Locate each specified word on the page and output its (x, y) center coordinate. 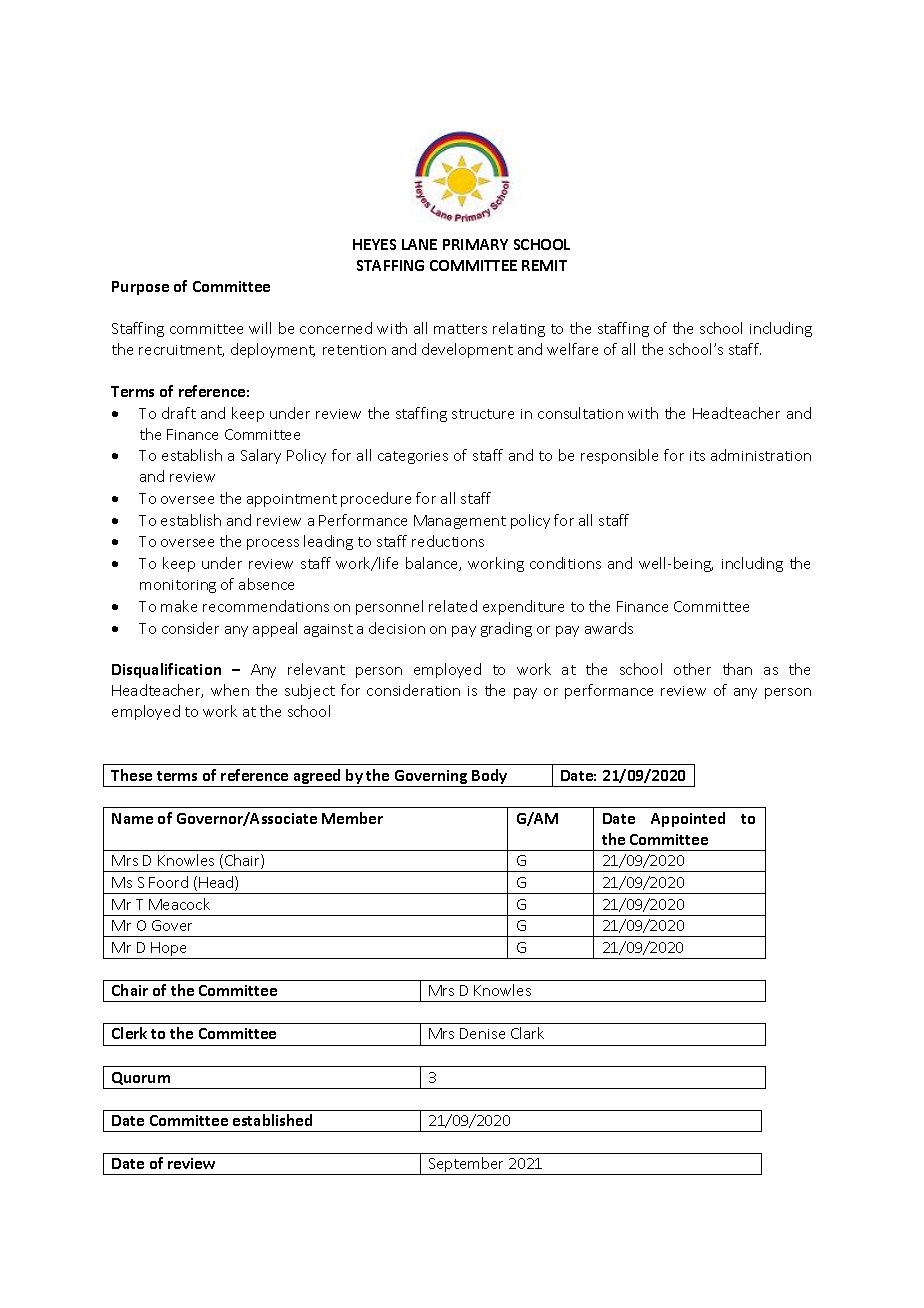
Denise (482, 1033)
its (697, 456)
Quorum (141, 1078)
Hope (169, 950)
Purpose (140, 288)
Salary (261, 456)
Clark (527, 1033)
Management (460, 522)
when (230, 690)
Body (490, 778)
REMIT (544, 265)
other (692, 669)
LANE (419, 244)
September (466, 1166)
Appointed (688, 819)
